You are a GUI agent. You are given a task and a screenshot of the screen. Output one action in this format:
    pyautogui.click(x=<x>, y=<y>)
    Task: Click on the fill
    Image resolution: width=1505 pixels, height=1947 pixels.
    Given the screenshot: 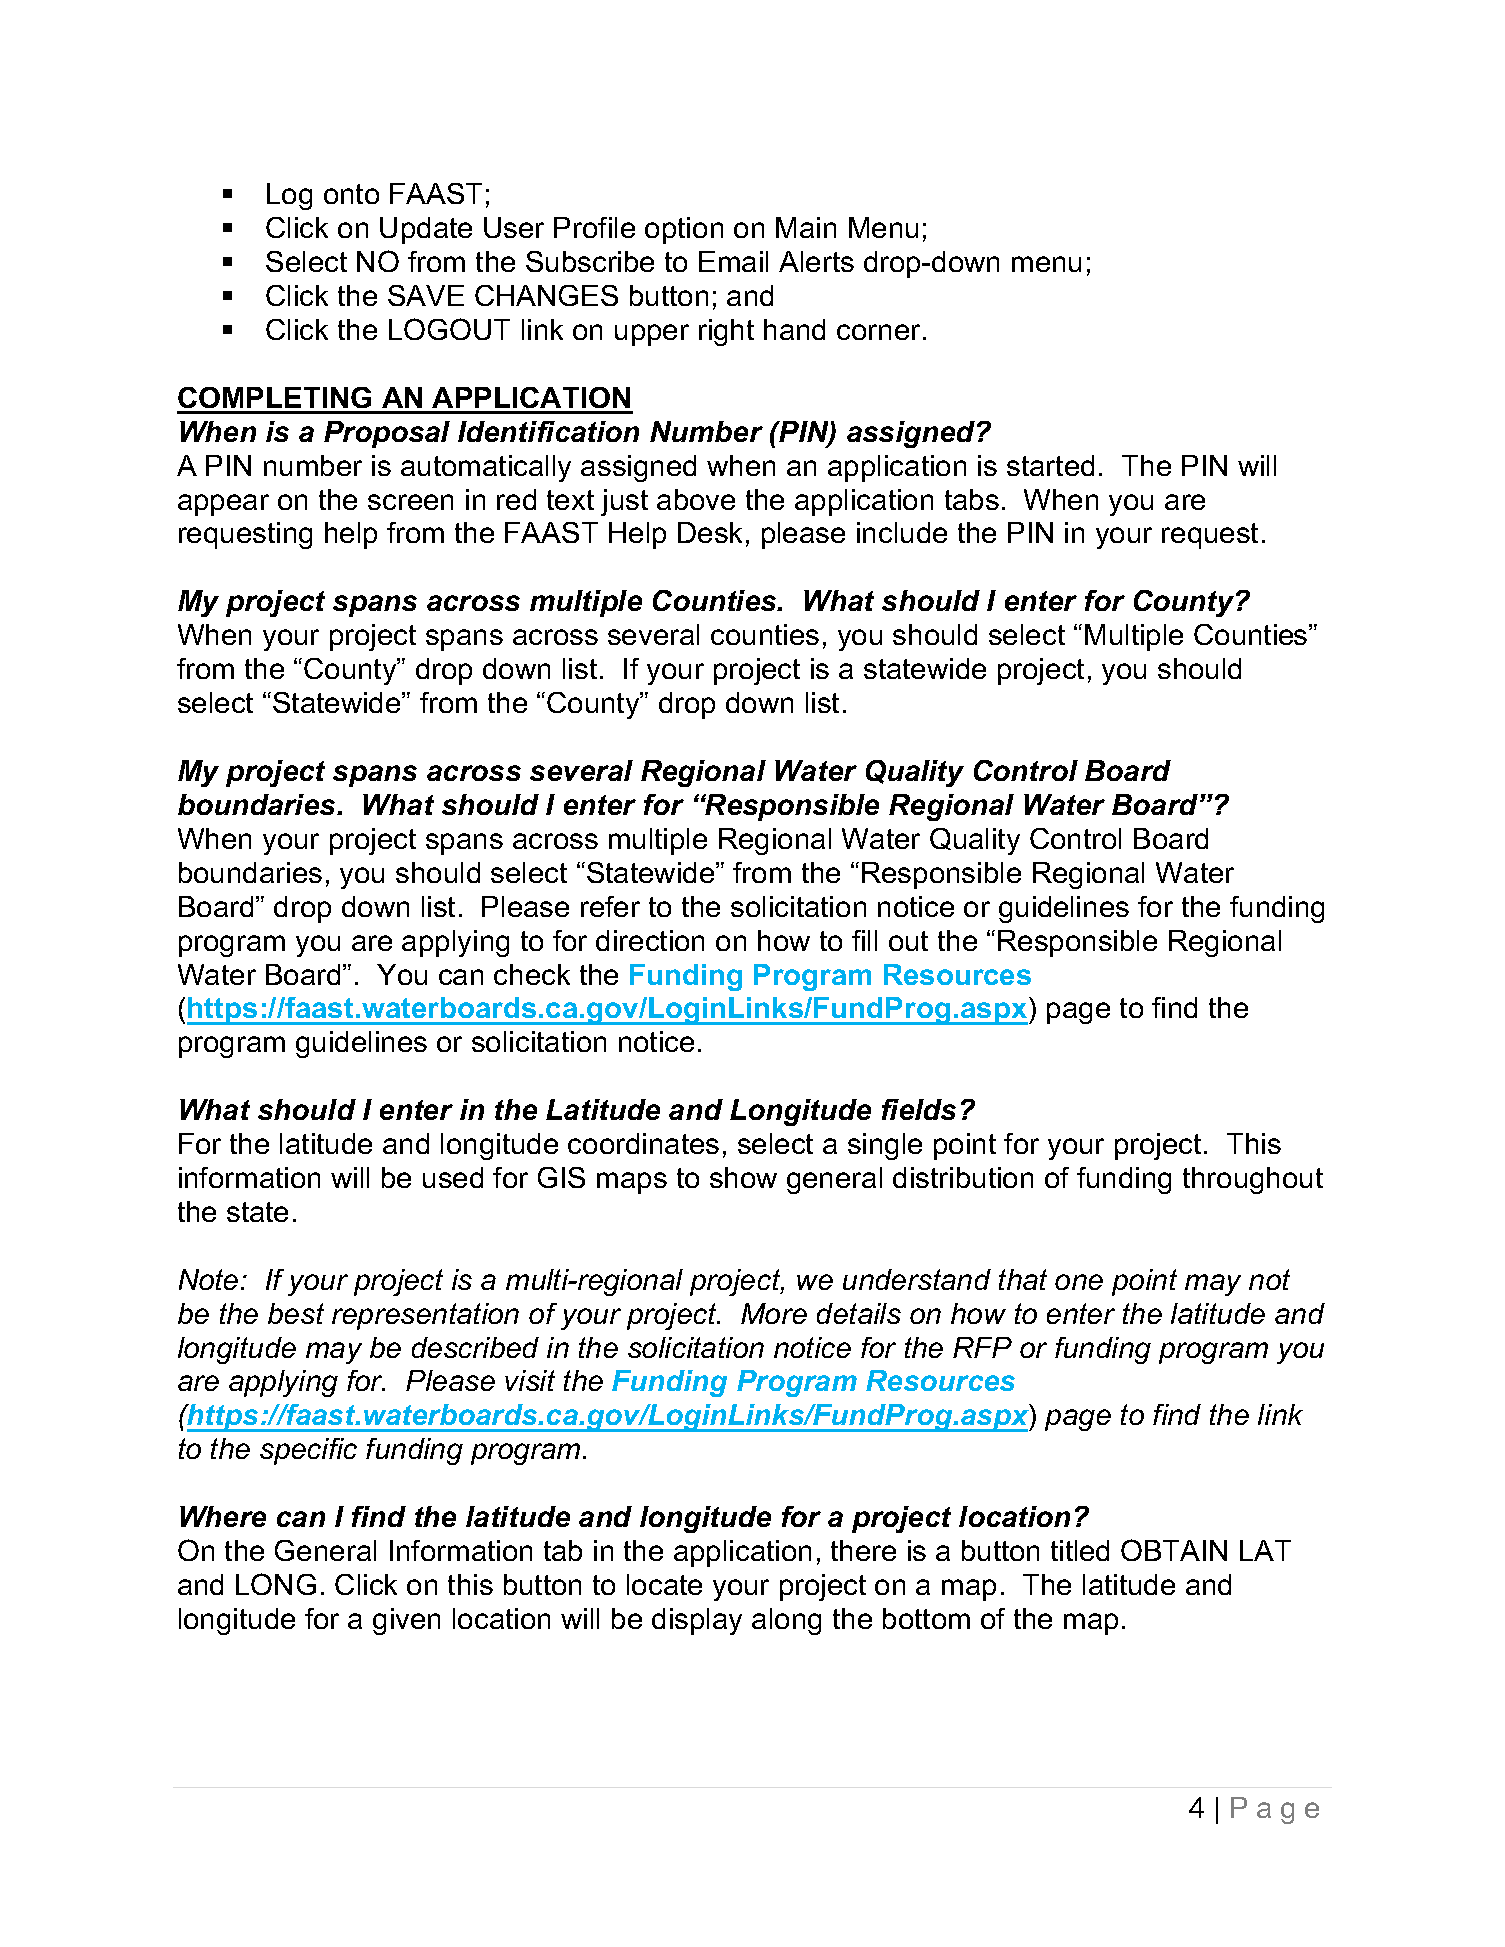 What is the action you would take?
    pyautogui.click(x=864, y=940)
